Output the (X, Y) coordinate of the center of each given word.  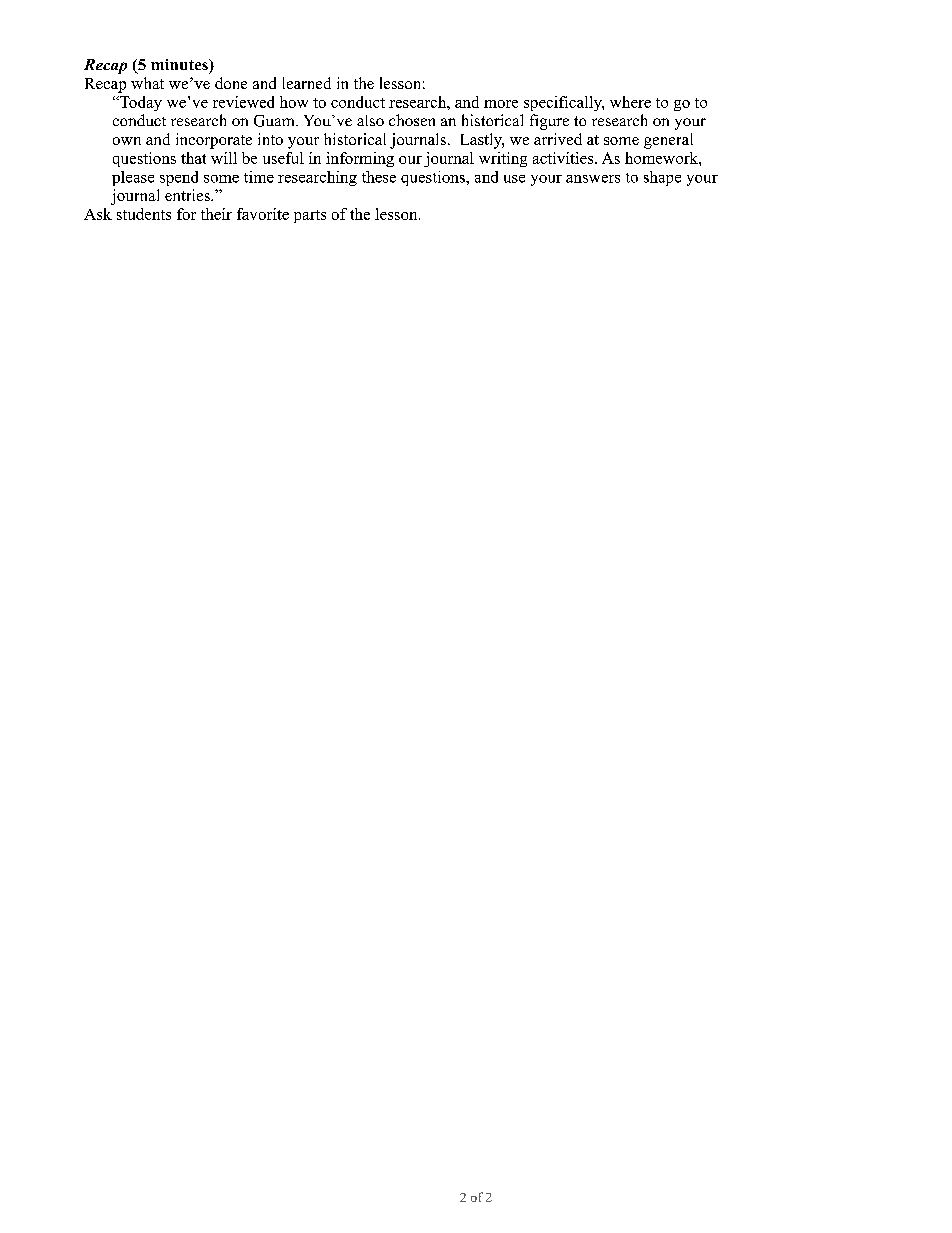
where (630, 102)
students (144, 214)
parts (310, 216)
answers (593, 179)
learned (307, 83)
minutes (180, 64)
